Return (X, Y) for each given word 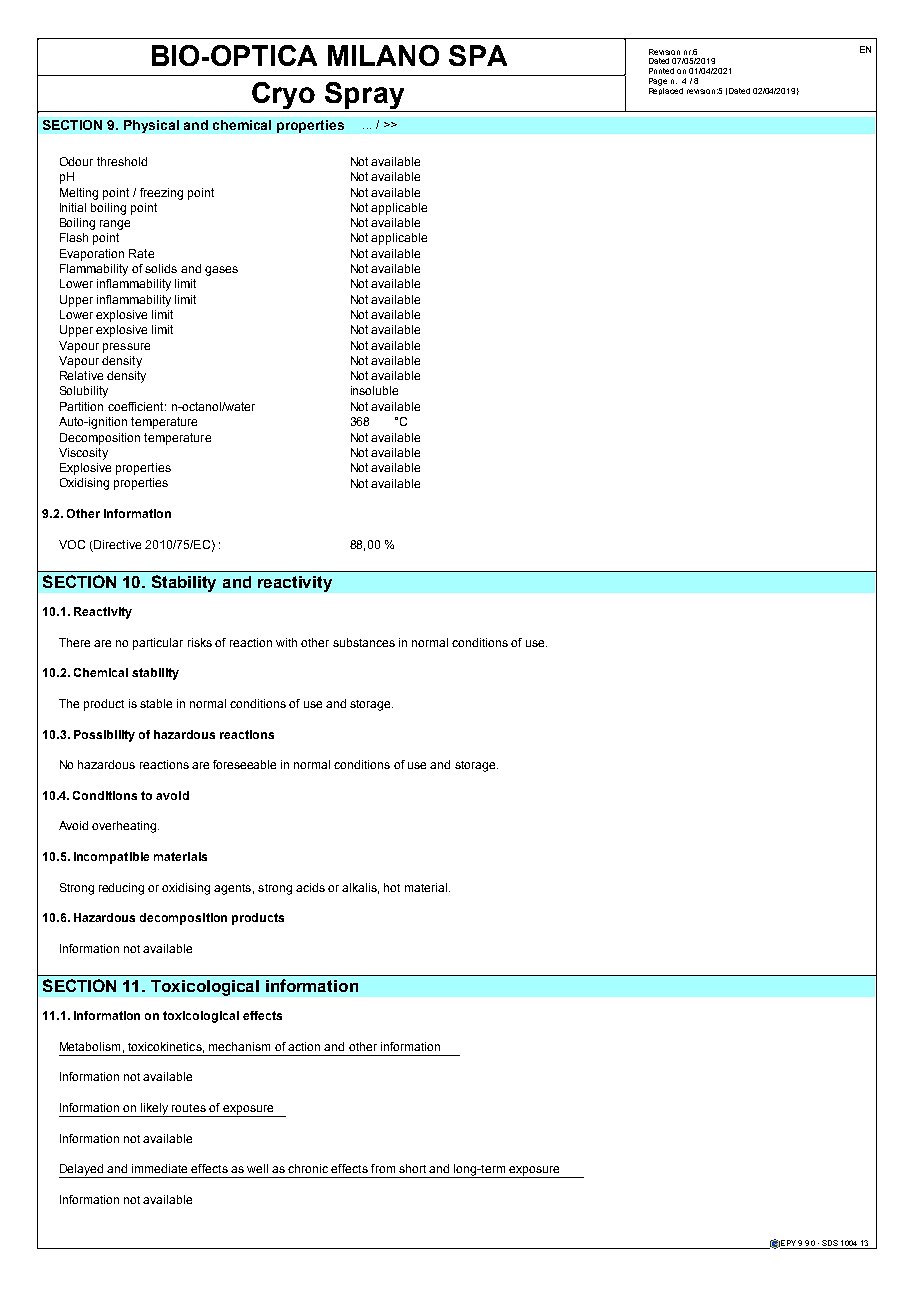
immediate (159, 1168)
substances (364, 642)
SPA (478, 55)
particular (158, 644)
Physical (151, 126)
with (286, 642)
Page (658, 83)
